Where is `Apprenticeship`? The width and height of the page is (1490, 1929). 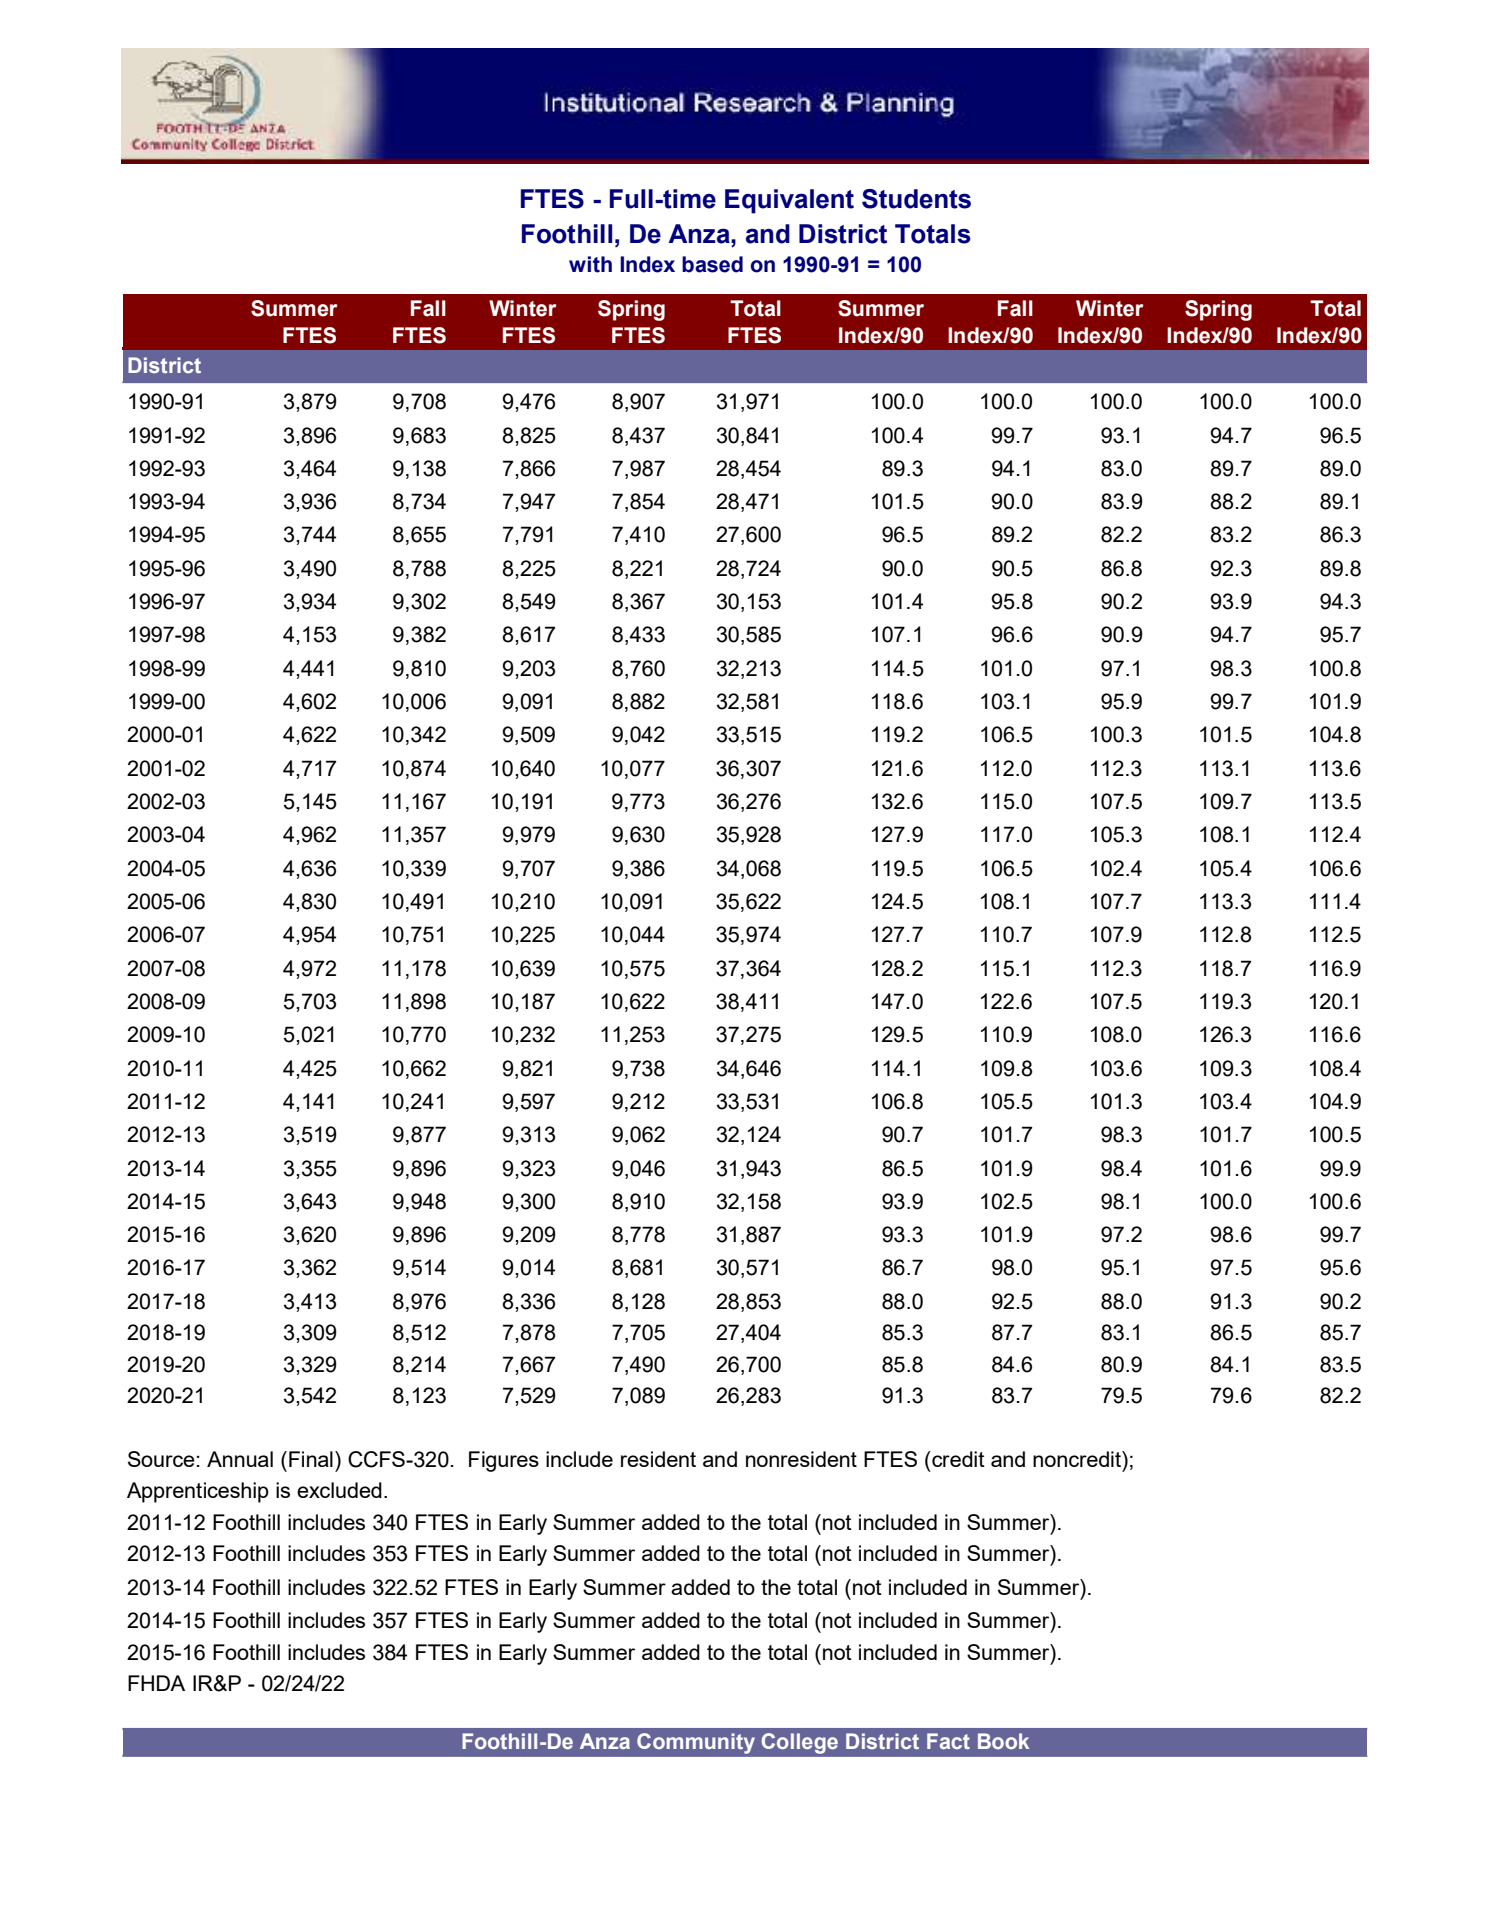
Apprenticeship is located at coordinates (198, 1492).
